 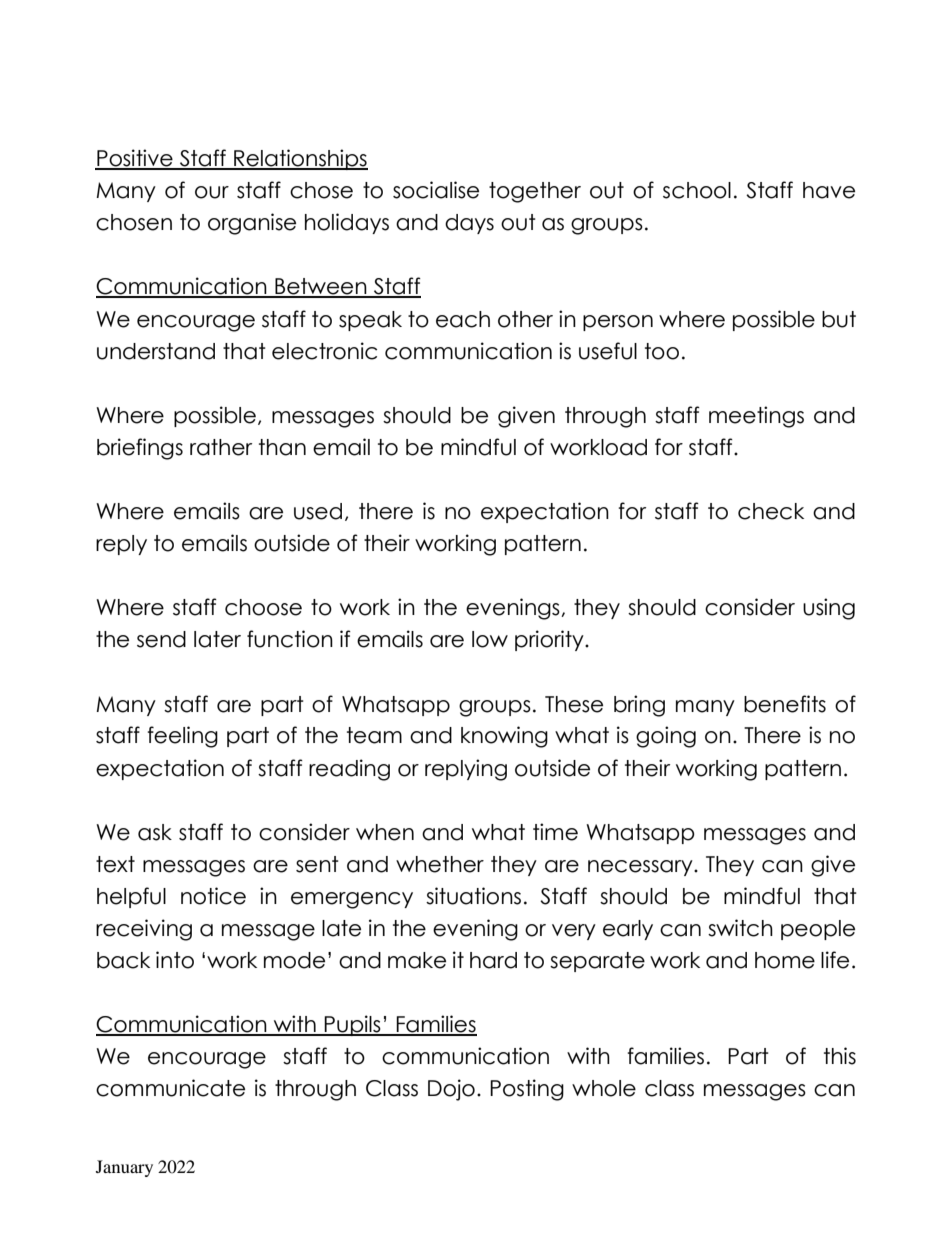 What do you see at coordinates (252, 224) in the screenshot?
I see `organise` at bounding box center [252, 224].
